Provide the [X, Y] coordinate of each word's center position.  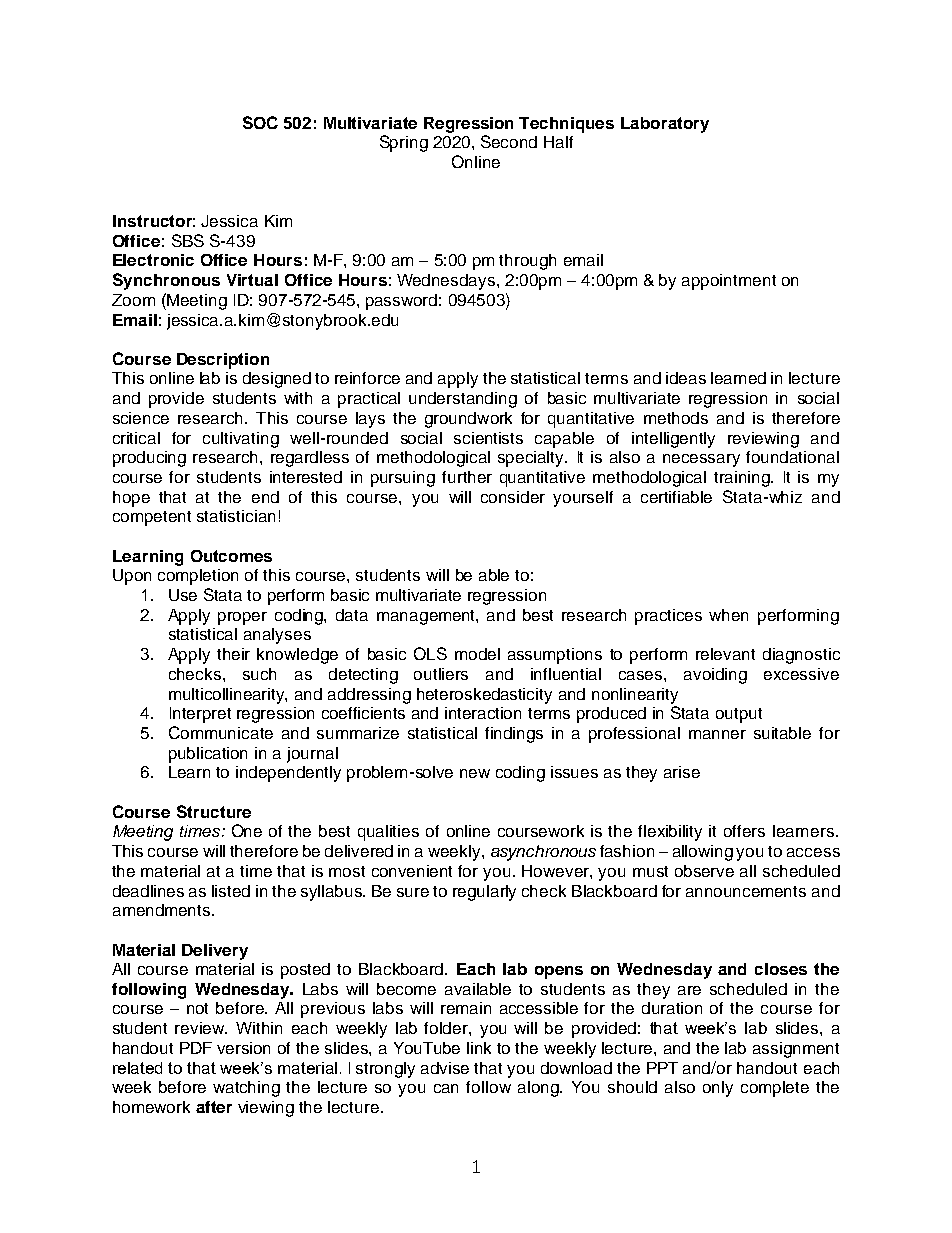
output [739, 715]
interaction [483, 713]
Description [223, 361]
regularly [484, 893]
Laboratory [665, 125]
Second [509, 141]
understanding [463, 400]
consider [513, 497]
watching [246, 1089]
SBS [188, 240]
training [743, 479]
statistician [236, 516]
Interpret [200, 715]
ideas [686, 378]
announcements [746, 891]
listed [231, 891]
